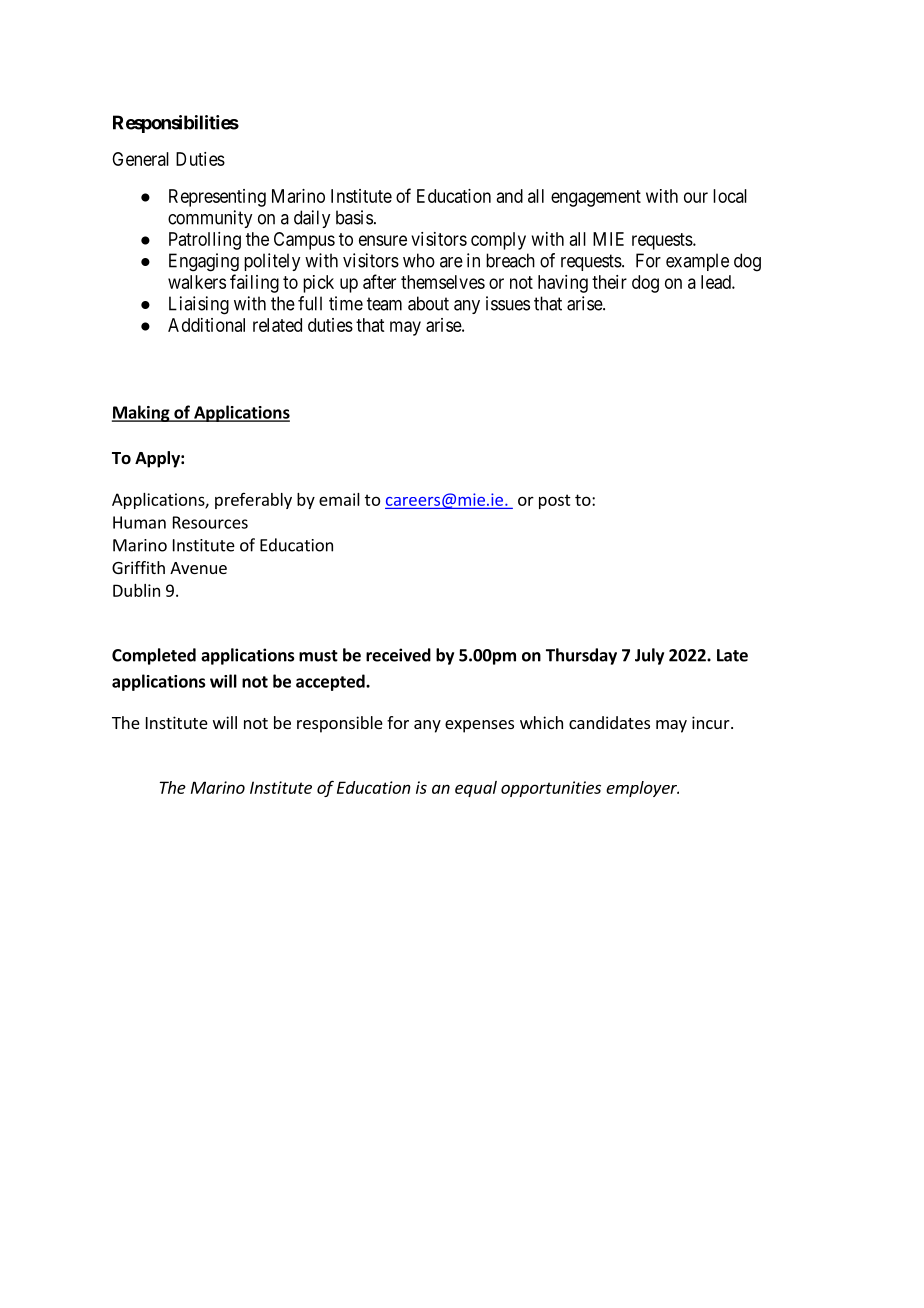 This image has width=924, height=1308. What do you see at coordinates (555, 501) in the image?
I see `post` at bounding box center [555, 501].
